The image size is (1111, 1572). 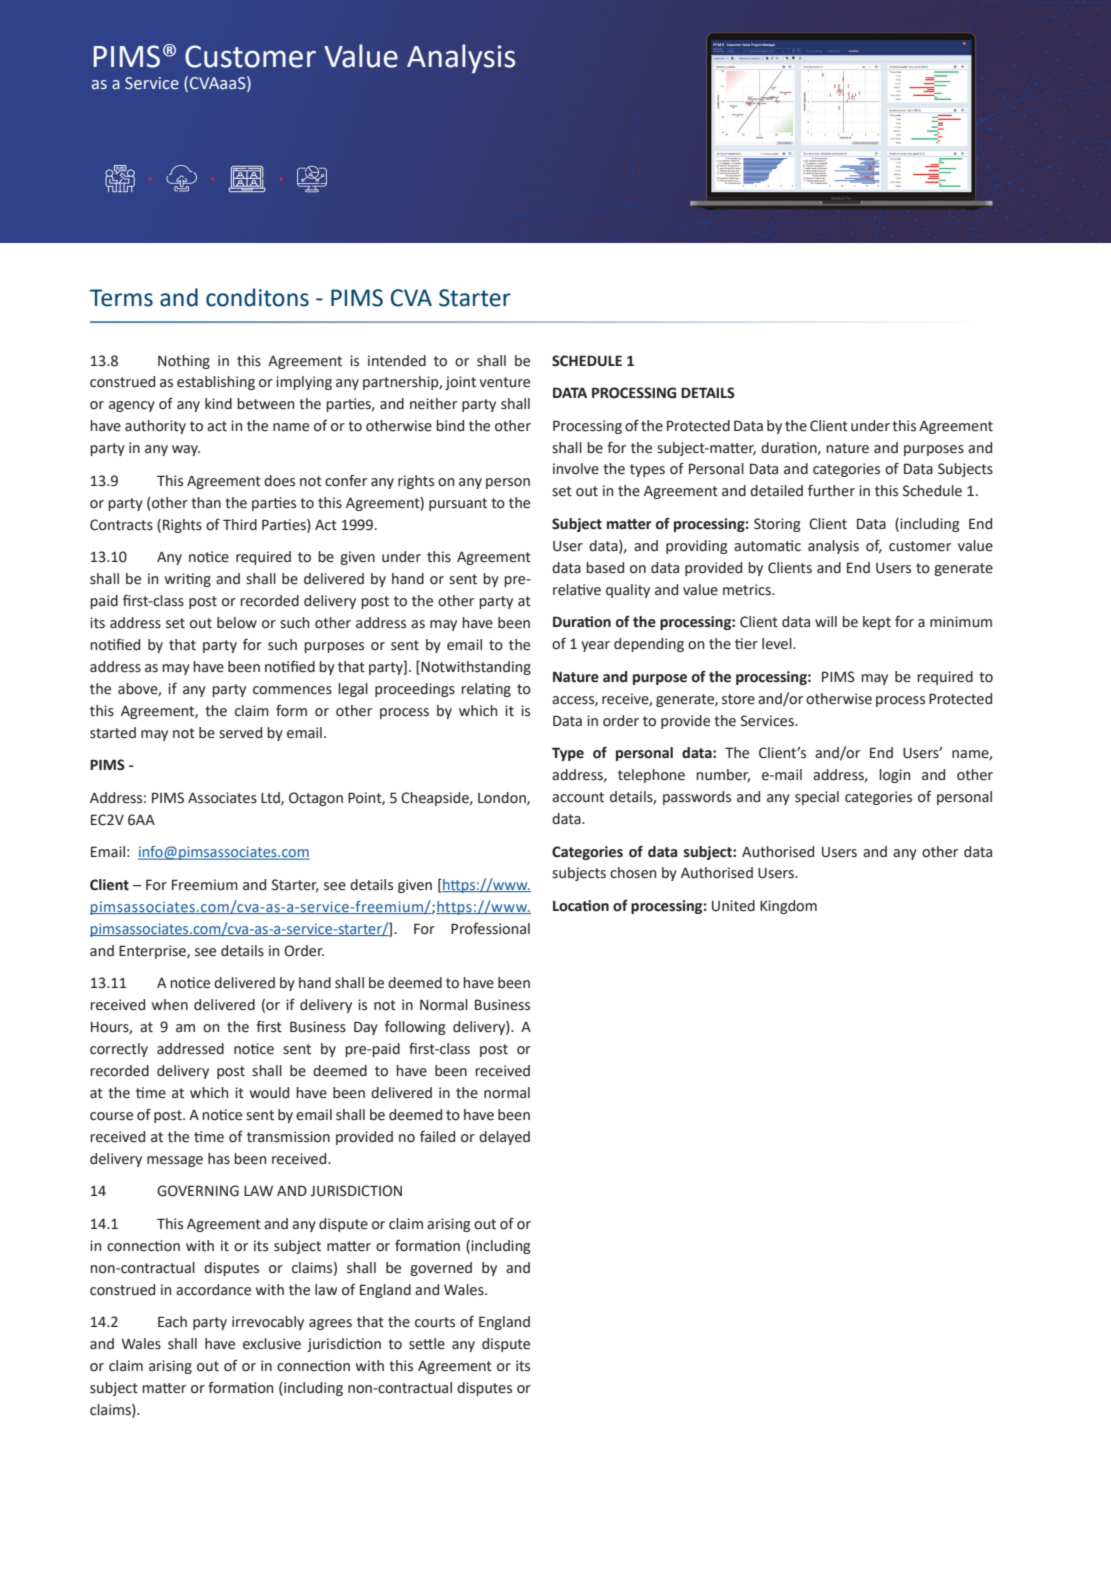 I want to click on kept, so click(x=877, y=623).
